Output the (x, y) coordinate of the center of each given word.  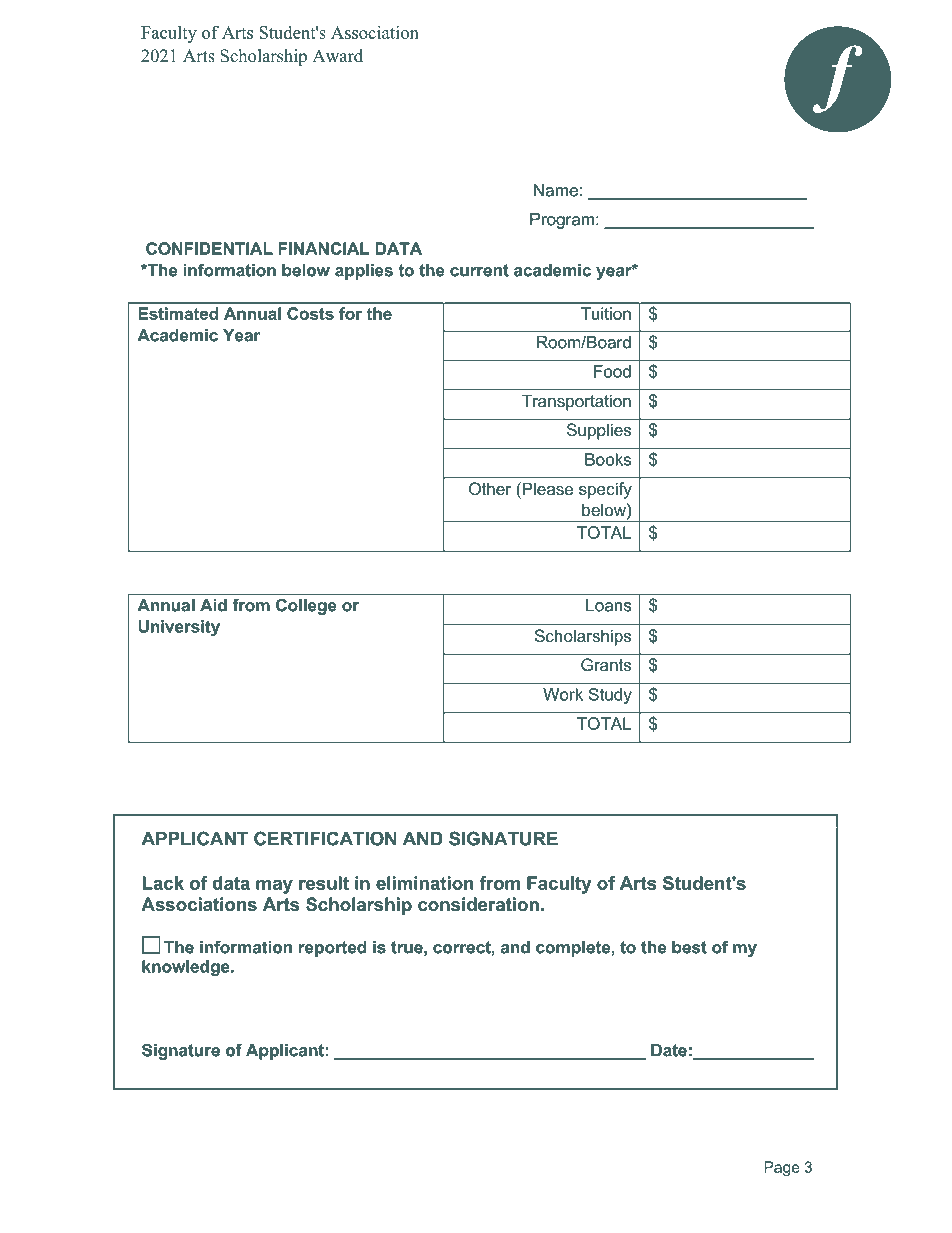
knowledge (187, 968)
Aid (213, 605)
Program (562, 221)
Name (556, 190)
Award (337, 56)
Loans (608, 605)
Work (563, 694)
